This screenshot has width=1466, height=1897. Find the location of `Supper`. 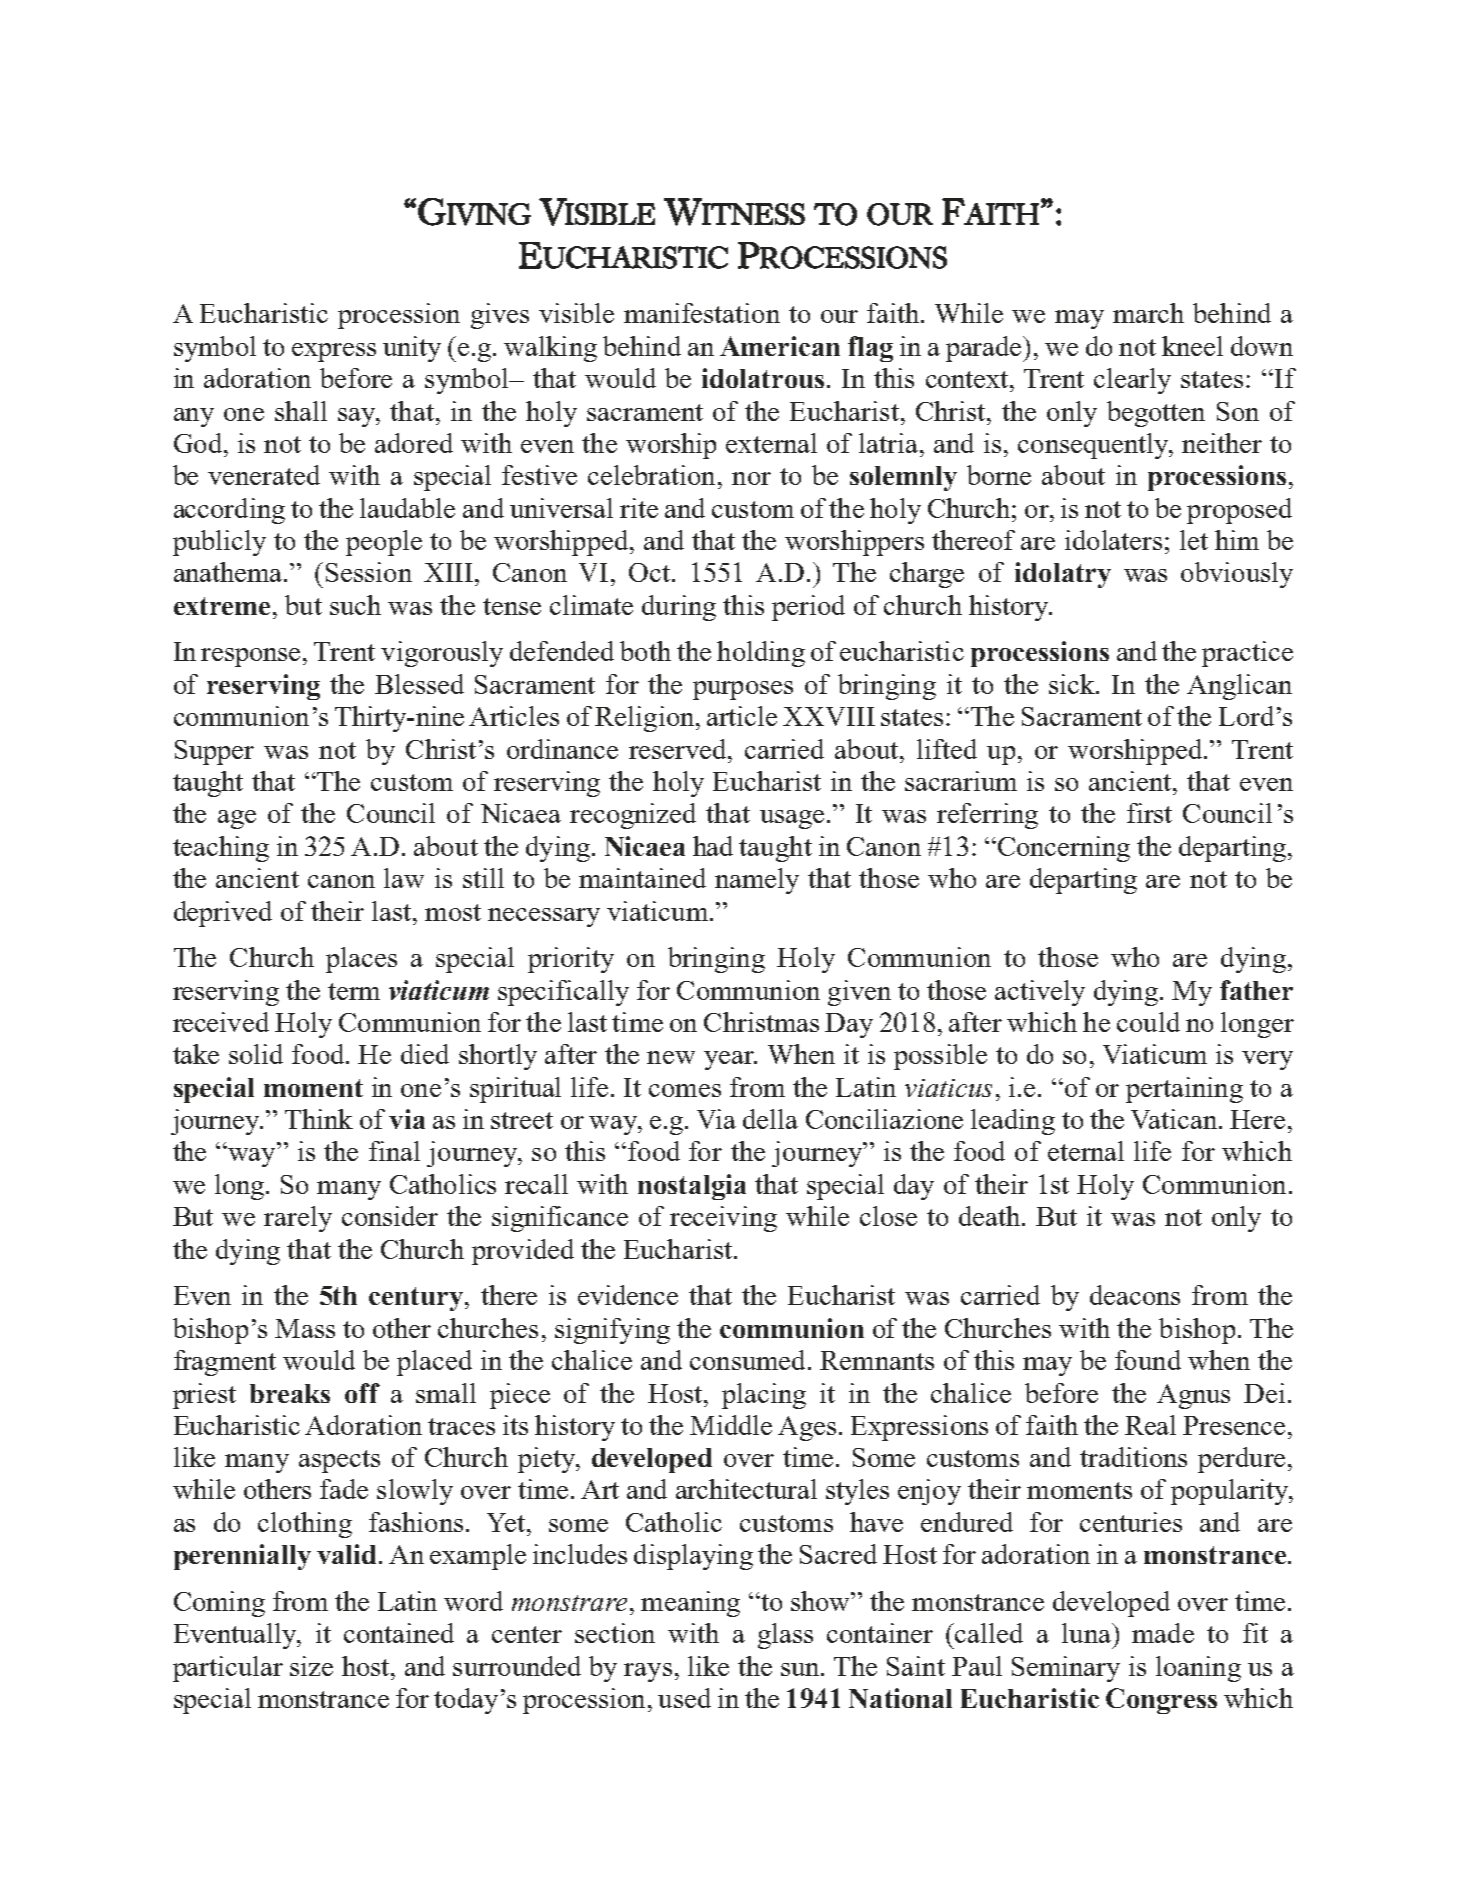

Supper is located at coordinates (214, 752).
